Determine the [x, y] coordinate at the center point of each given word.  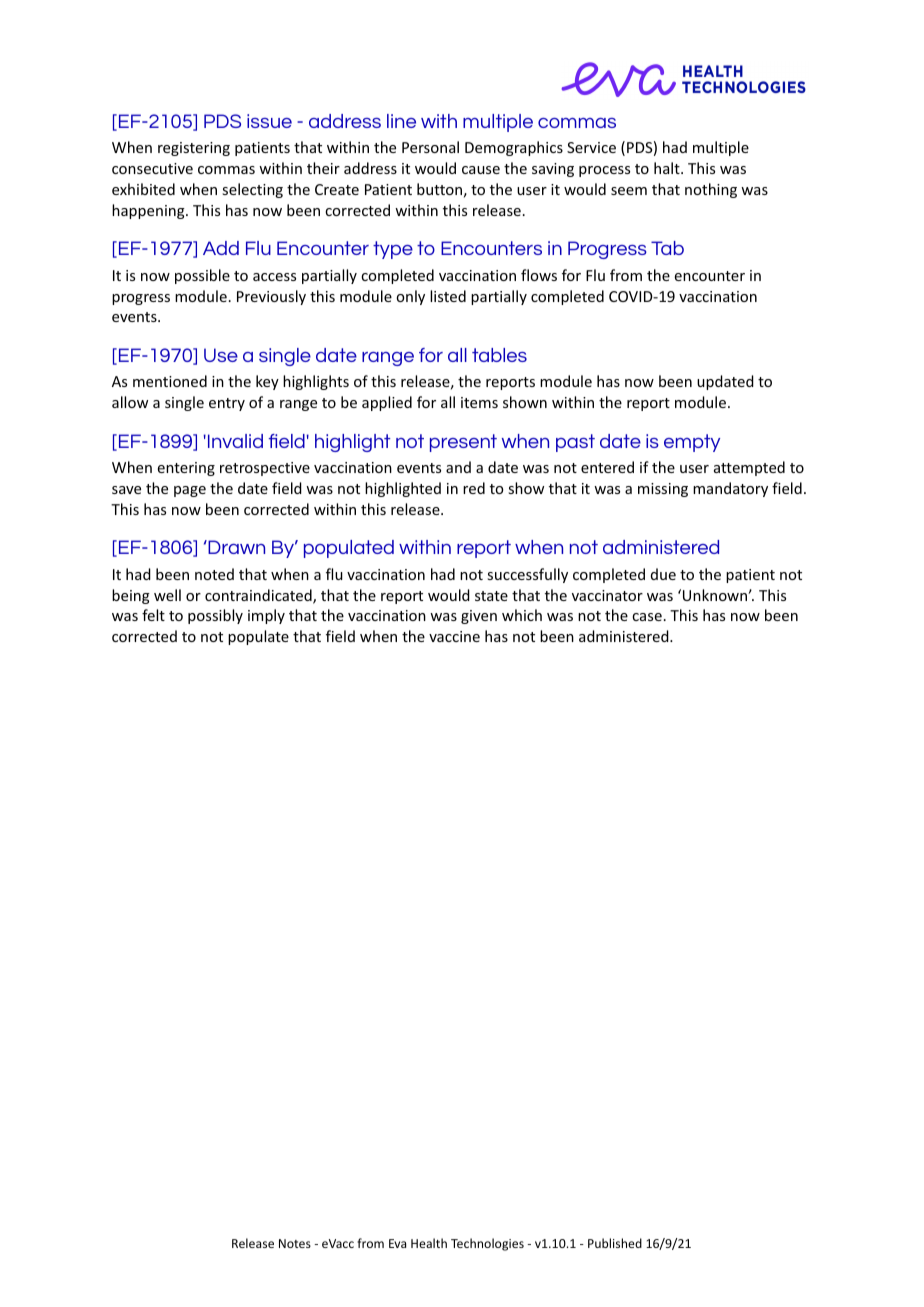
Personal [430, 147]
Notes [295, 1243]
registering [194, 149]
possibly [215, 616]
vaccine [454, 636]
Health [429, 1243]
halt [668, 168]
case [647, 617]
